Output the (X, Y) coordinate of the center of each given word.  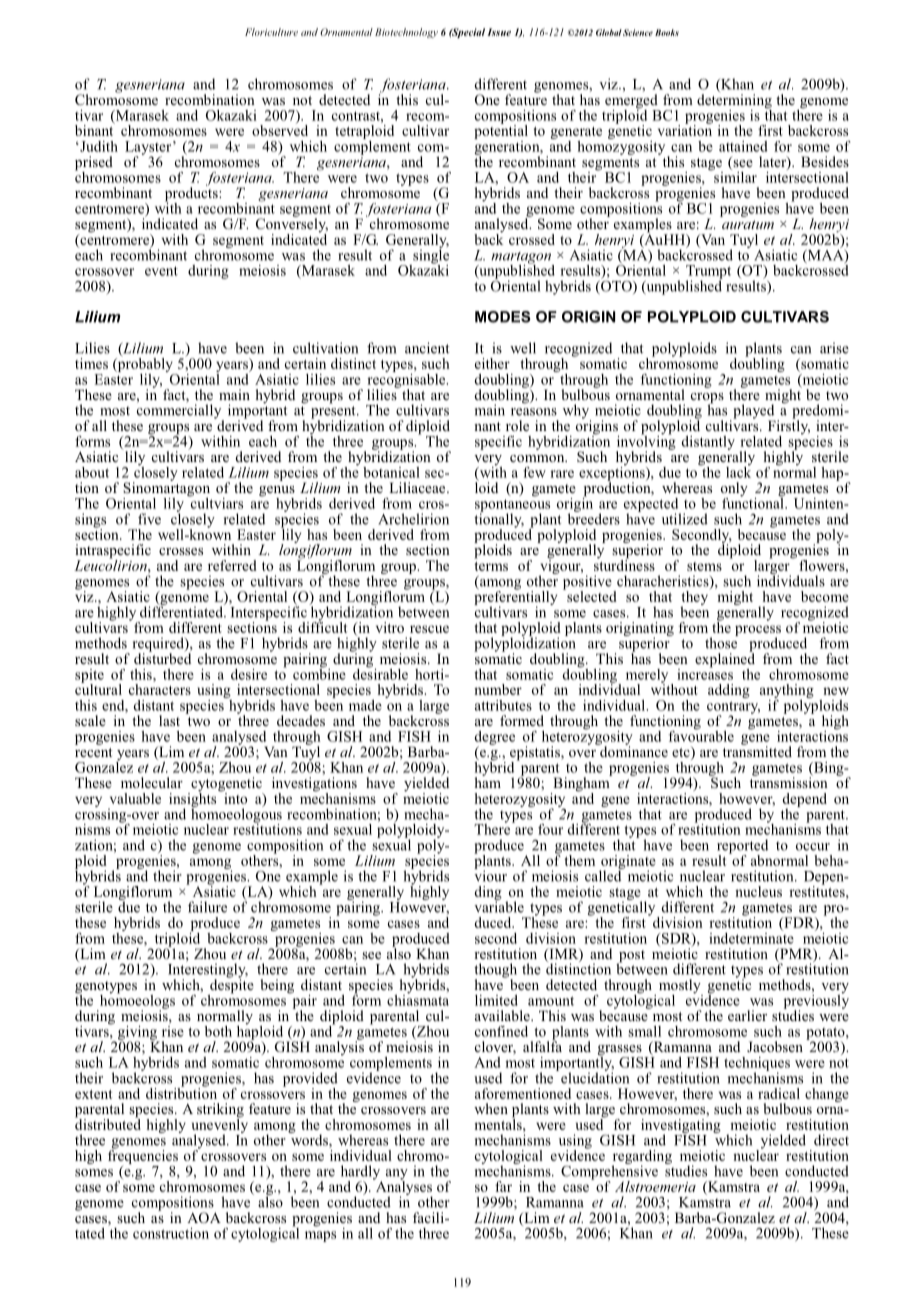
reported (742, 847)
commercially (180, 411)
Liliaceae (418, 487)
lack (738, 471)
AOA (204, 1217)
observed (280, 129)
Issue (499, 32)
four (550, 829)
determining (734, 102)
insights (194, 799)
